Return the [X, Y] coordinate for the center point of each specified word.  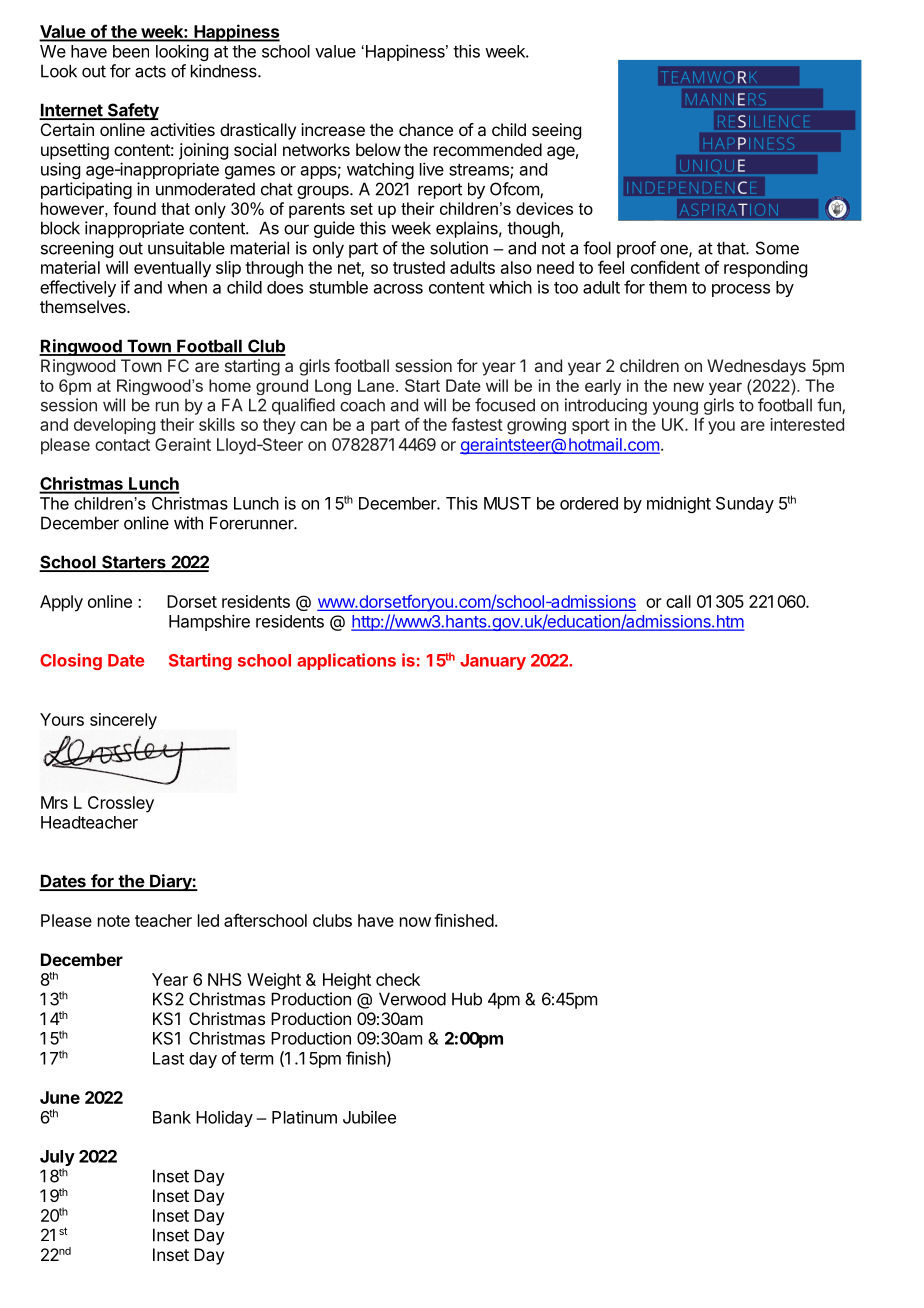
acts [150, 71]
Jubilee [369, 1117]
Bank [172, 1117]
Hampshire [209, 622]
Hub [467, 999]
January [493, 662]
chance [426, 129]
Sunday [745, 505]
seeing [556, 131]
